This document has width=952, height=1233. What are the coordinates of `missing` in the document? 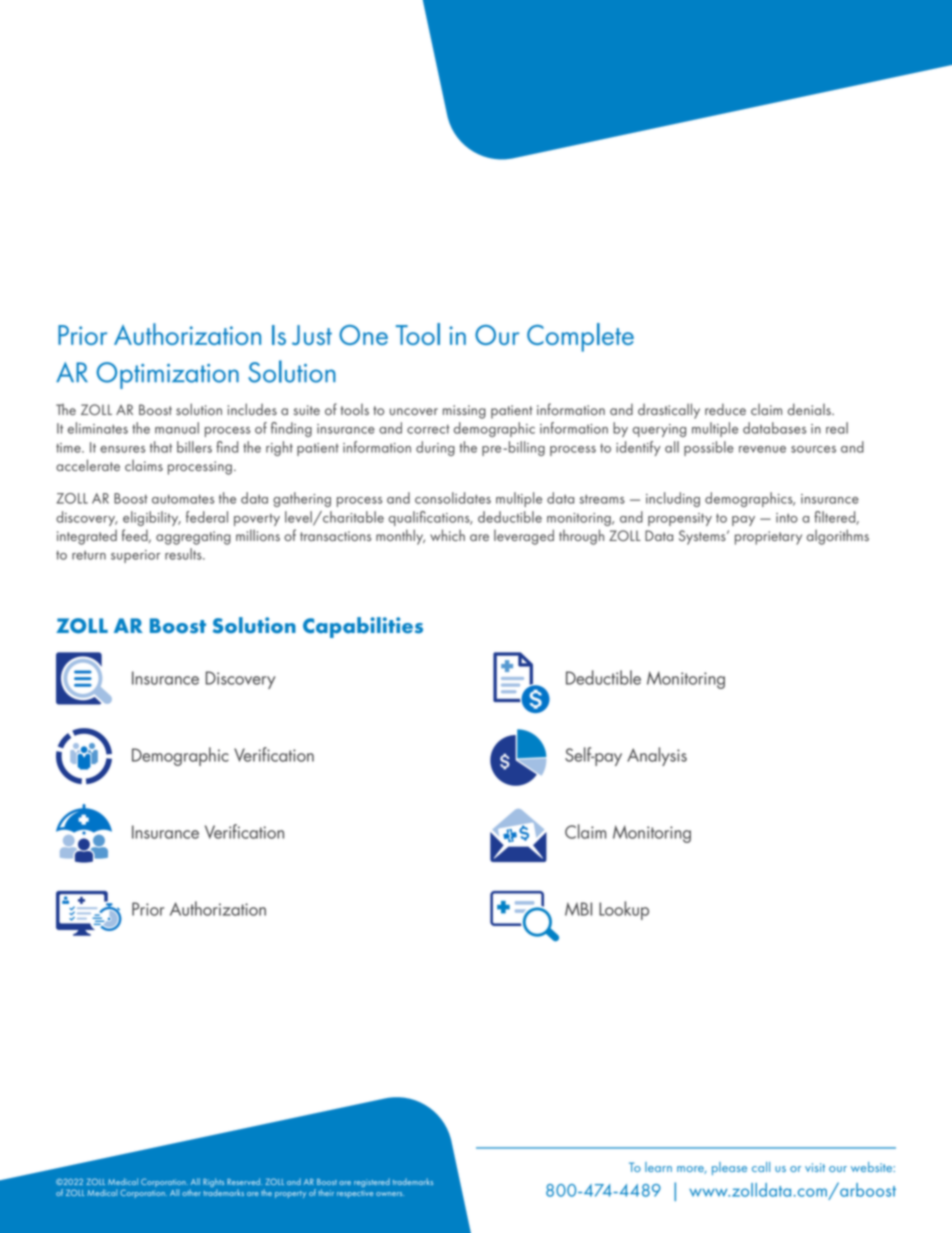 It's located at (464, 412).
